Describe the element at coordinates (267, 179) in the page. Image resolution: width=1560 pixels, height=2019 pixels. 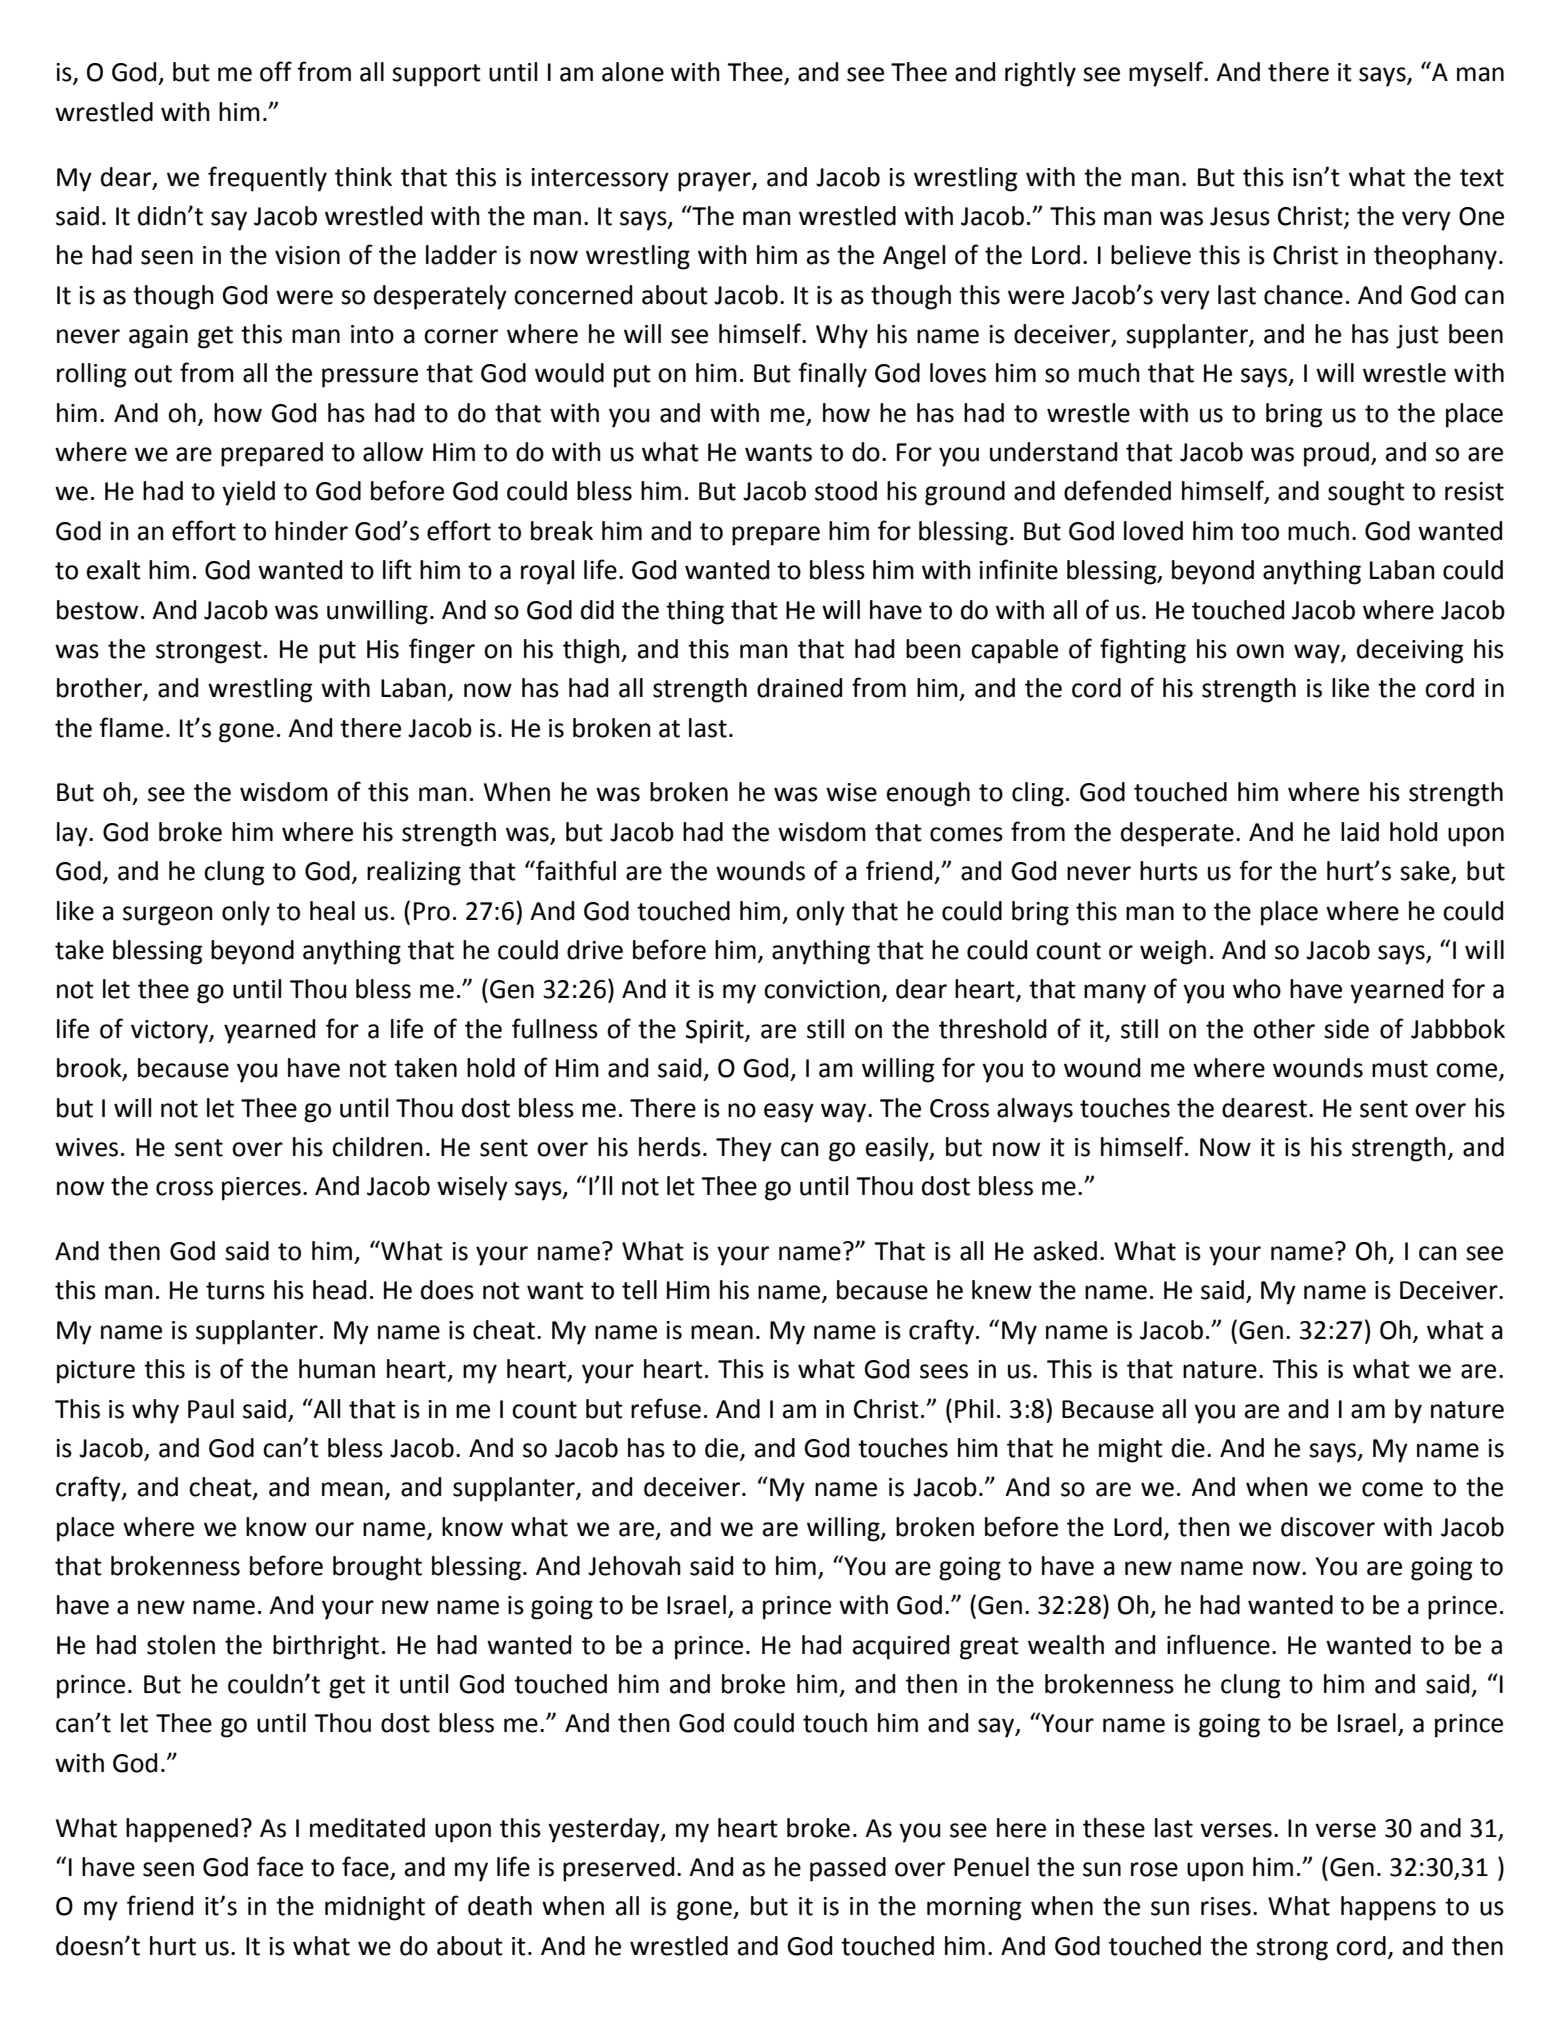
I see `frequently` at that location.
